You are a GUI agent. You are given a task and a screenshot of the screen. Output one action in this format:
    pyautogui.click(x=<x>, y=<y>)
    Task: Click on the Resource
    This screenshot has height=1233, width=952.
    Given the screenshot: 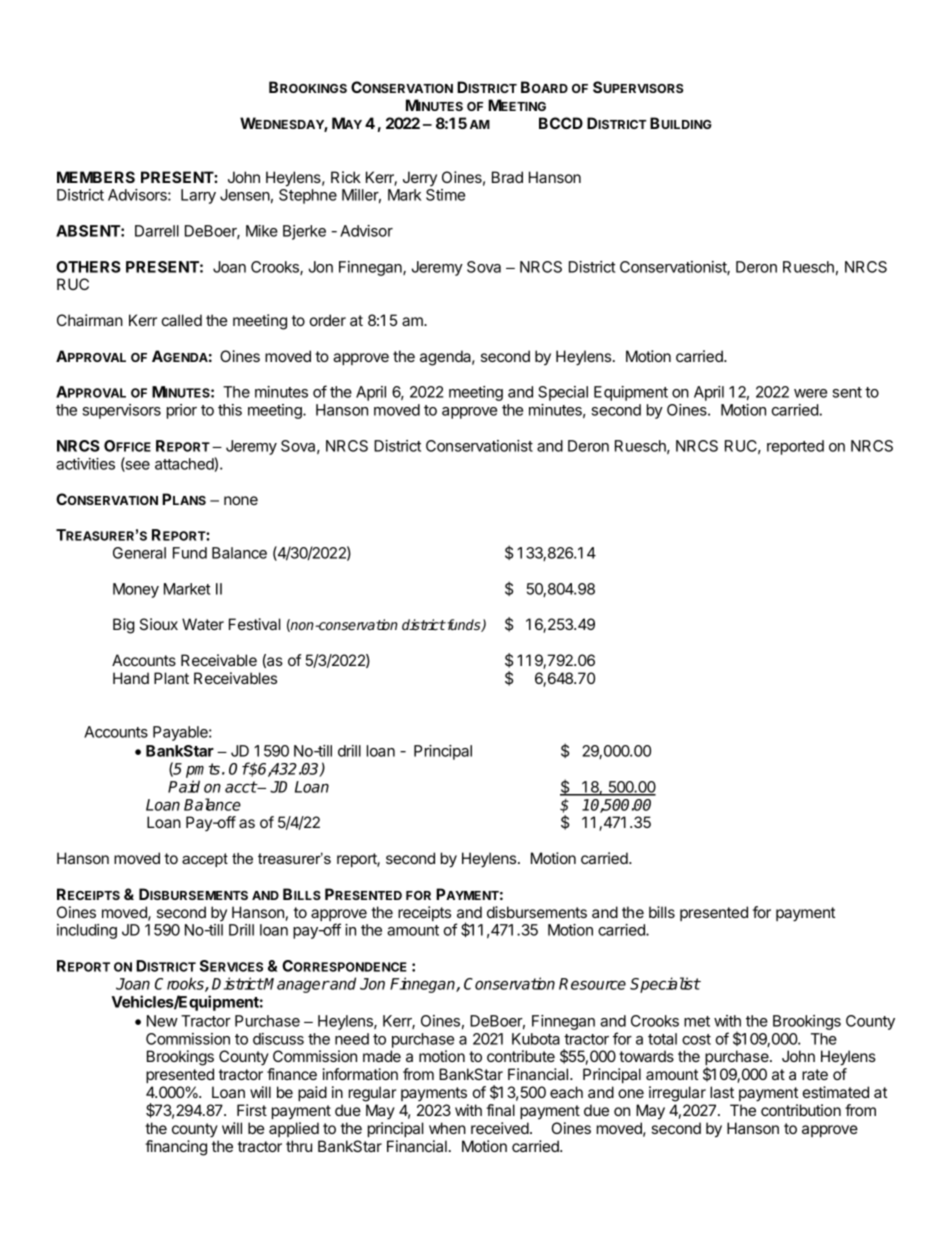 What is the action you would take?
    pyautogui.click(x=592, y=984)
